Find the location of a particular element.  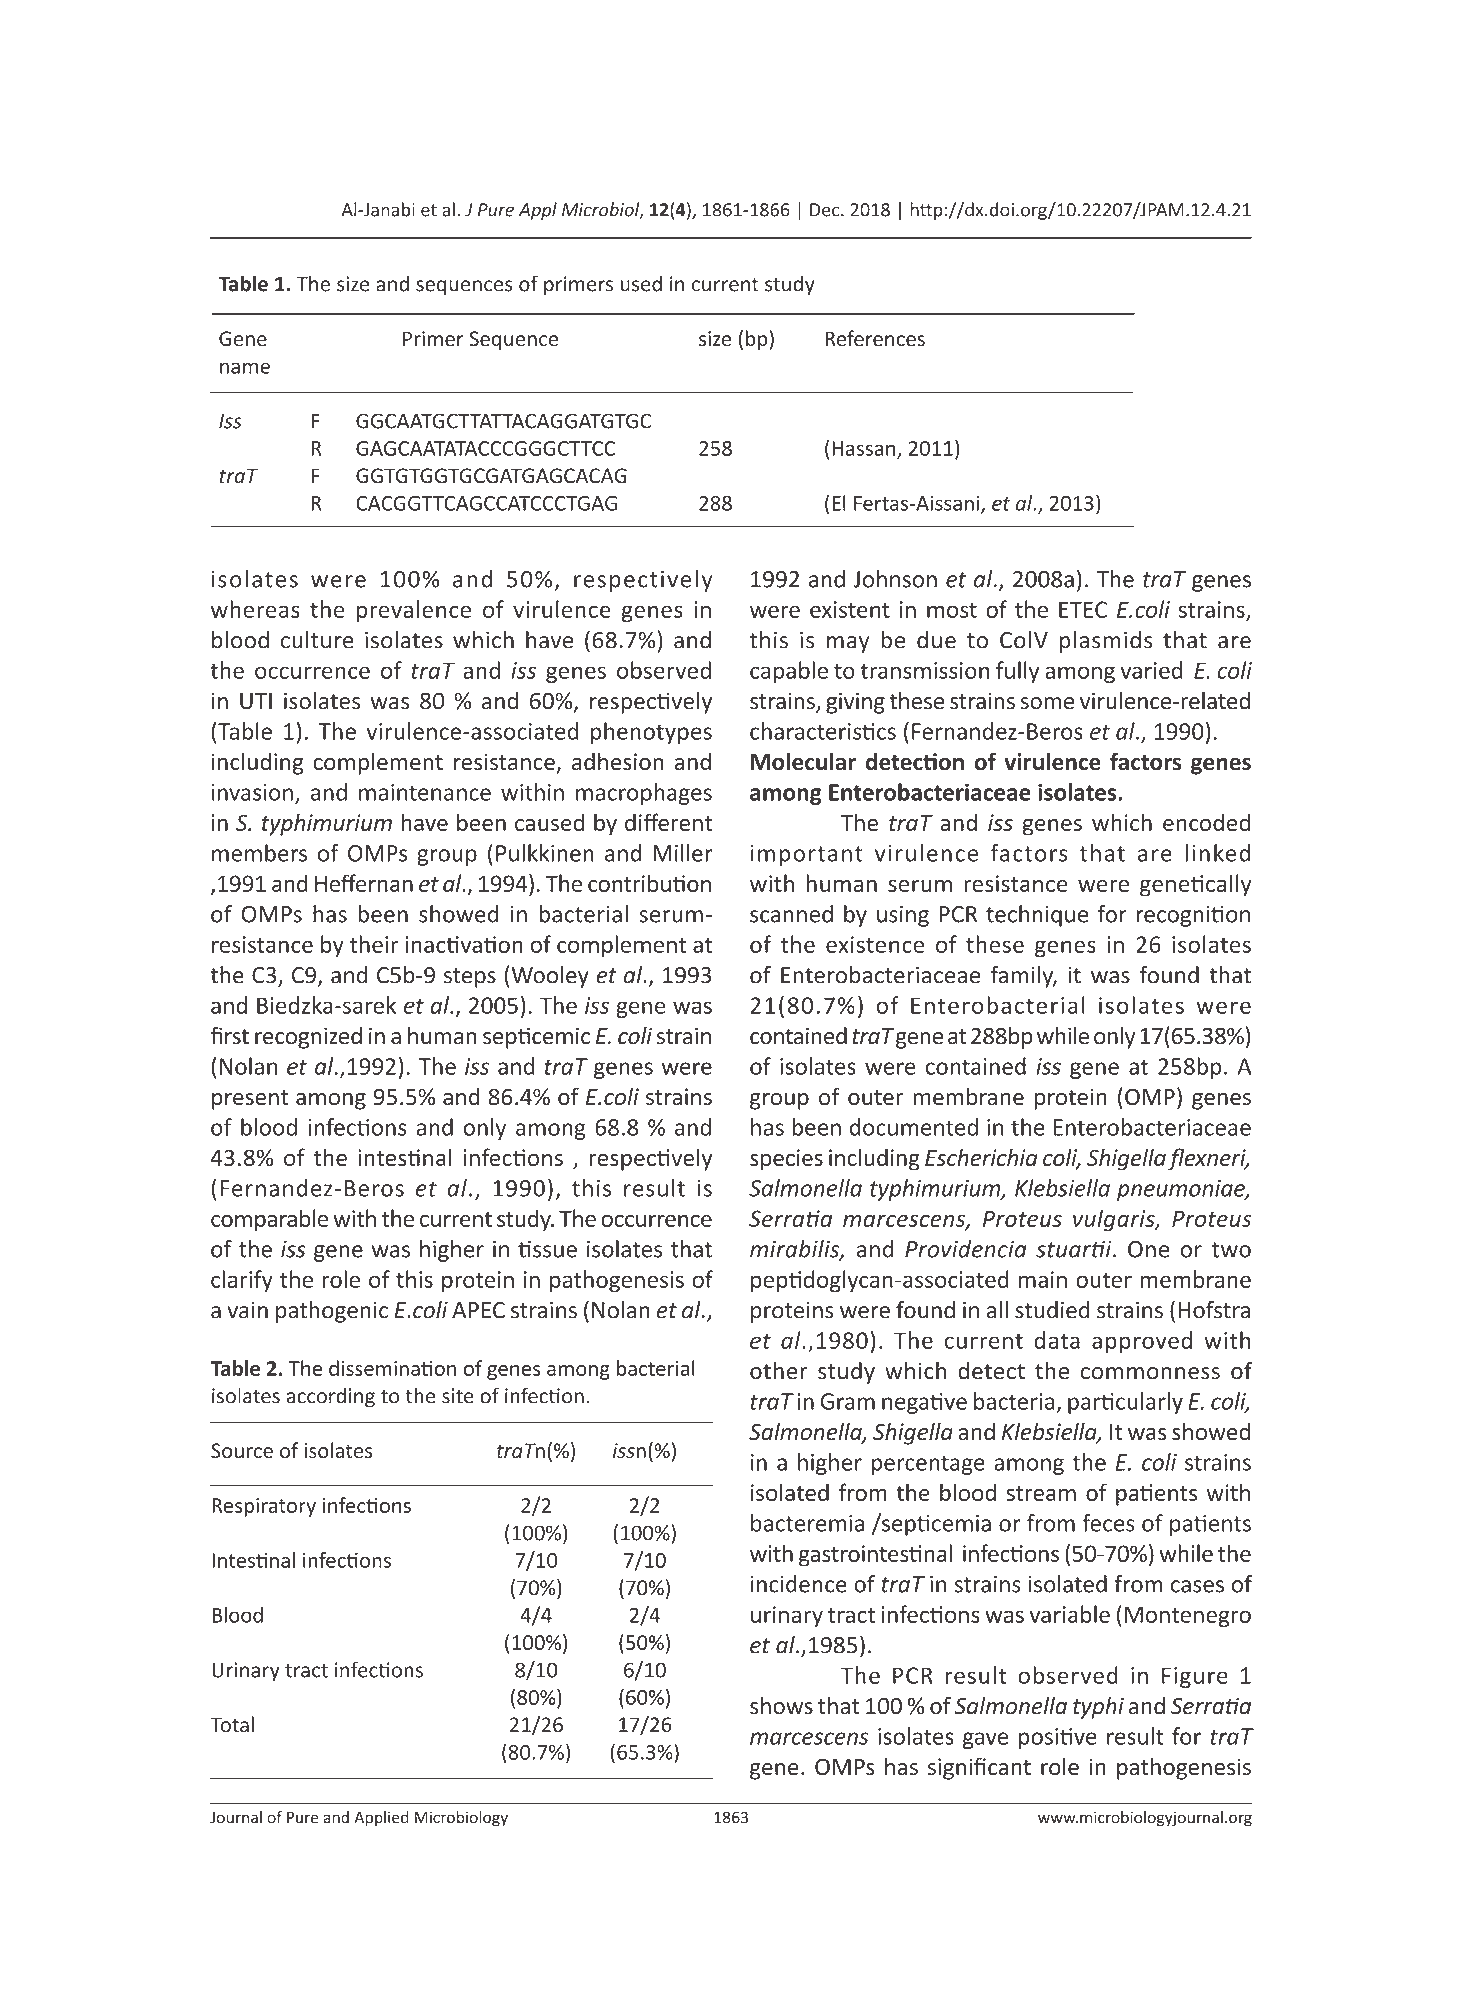

Total is located at coordinates (232, 1724).
